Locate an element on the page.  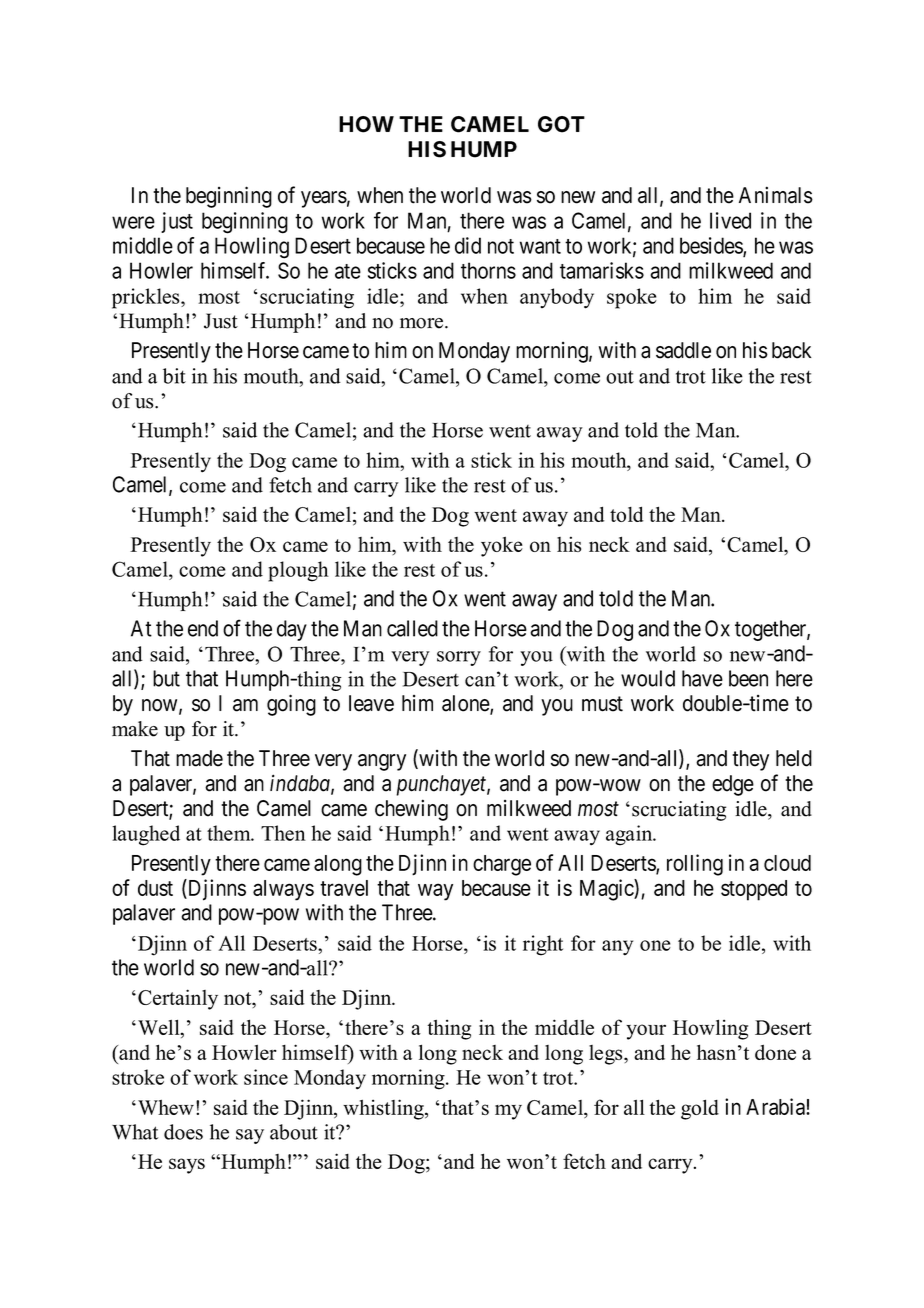
does is located at coordinates (183, 1132).
